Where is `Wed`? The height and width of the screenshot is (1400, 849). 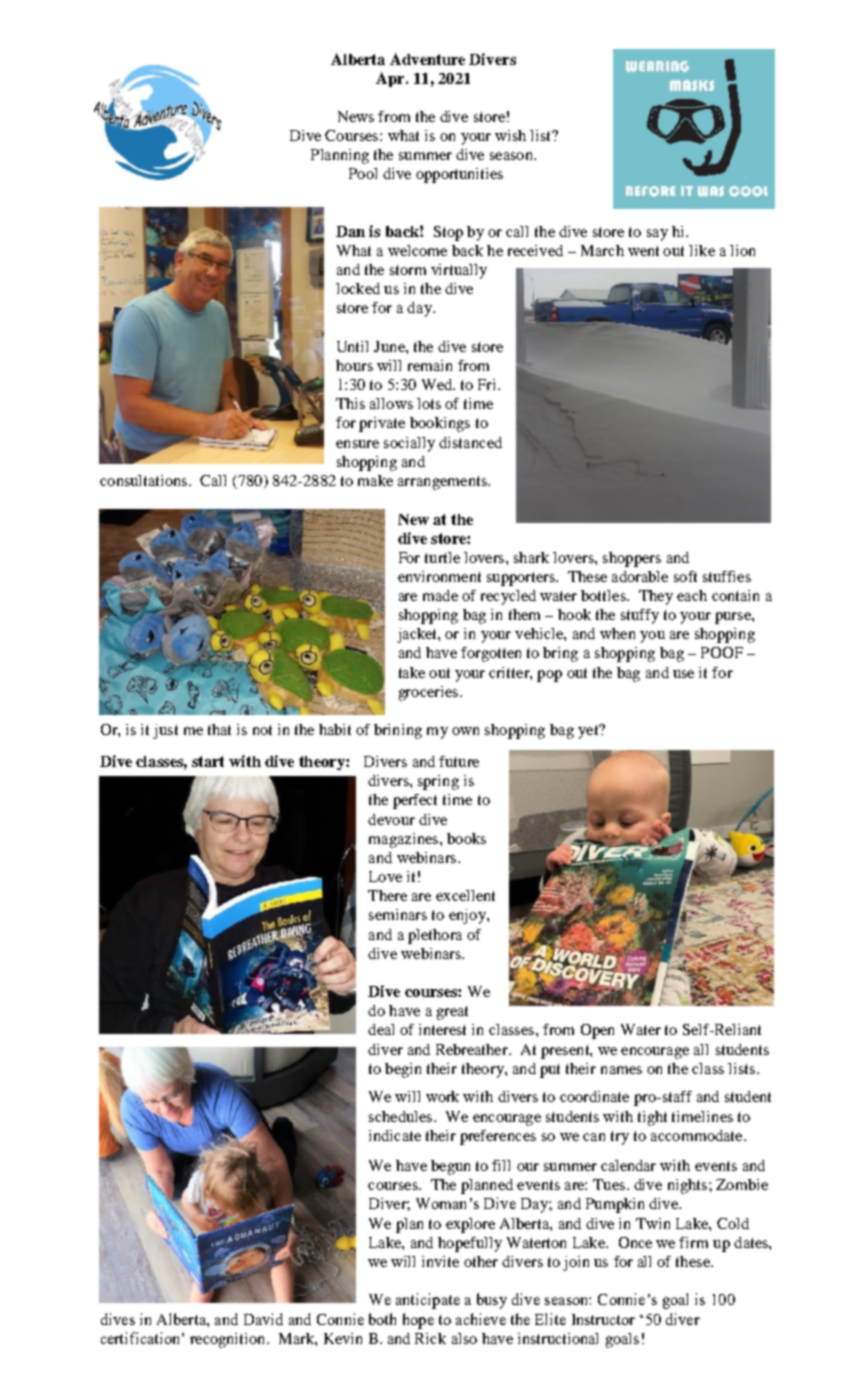 Wed is located at coordinates (438, 384).
